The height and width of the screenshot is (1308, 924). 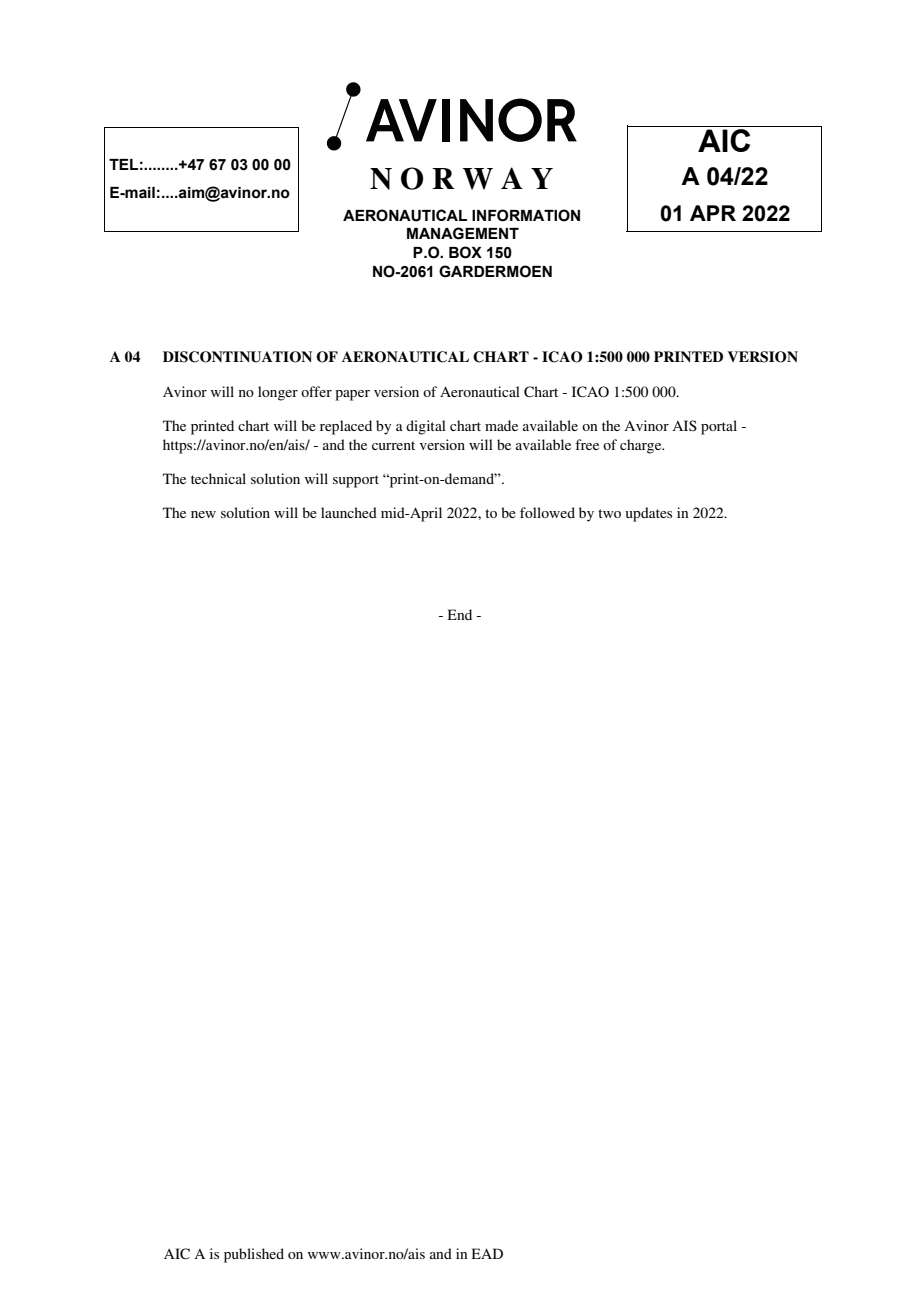 I want to click on new, so click(x=203, y=514).
